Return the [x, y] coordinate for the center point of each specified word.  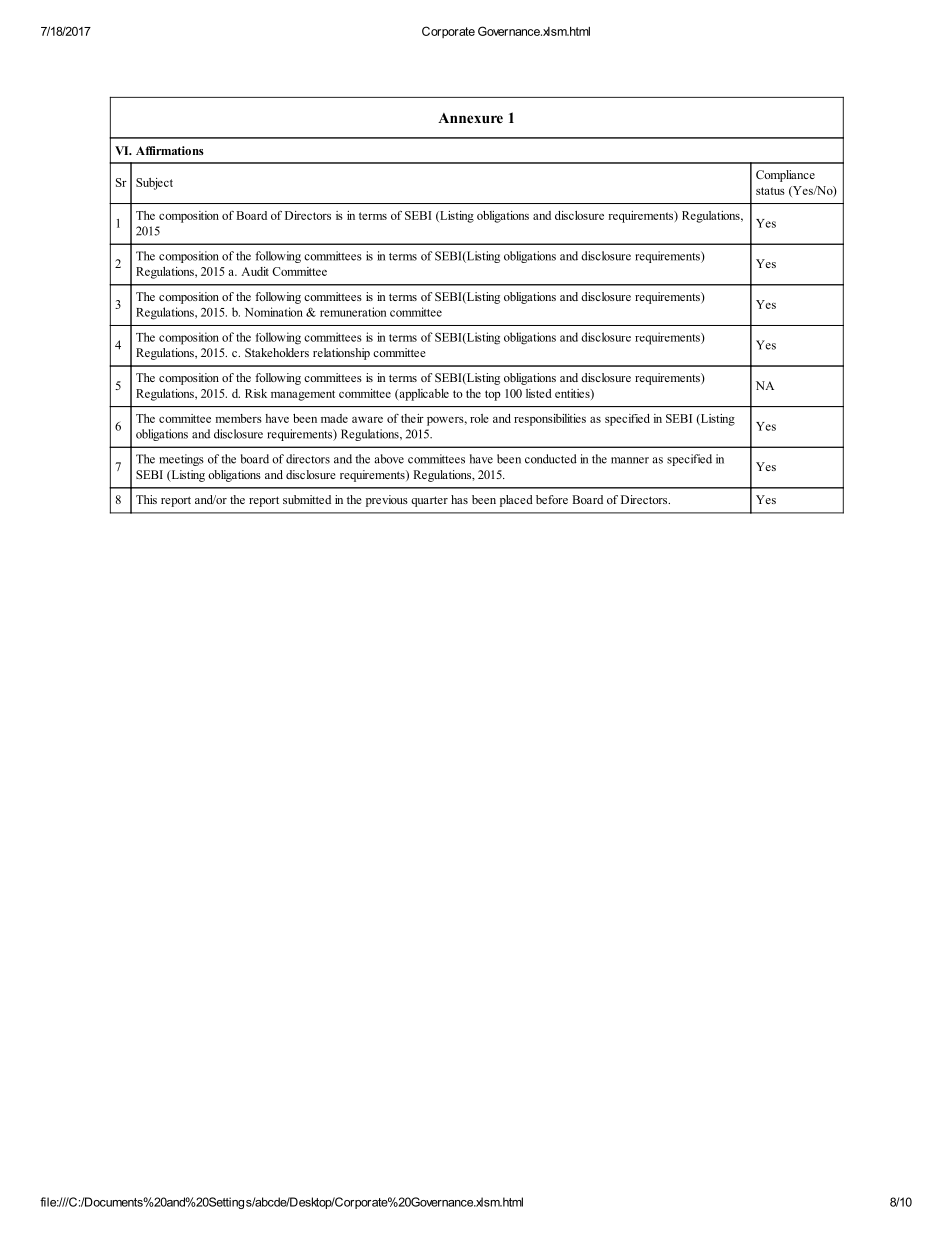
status [770, 191]
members [239, 418]
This [146, 499]
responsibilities [550, 420]
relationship [341, 354]
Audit [255, 271]
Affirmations [170, 150]
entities [573, 393]
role [479, 418]
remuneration [353, 312]
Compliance [785, 176]
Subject [154, 184]
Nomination [274, 312]
